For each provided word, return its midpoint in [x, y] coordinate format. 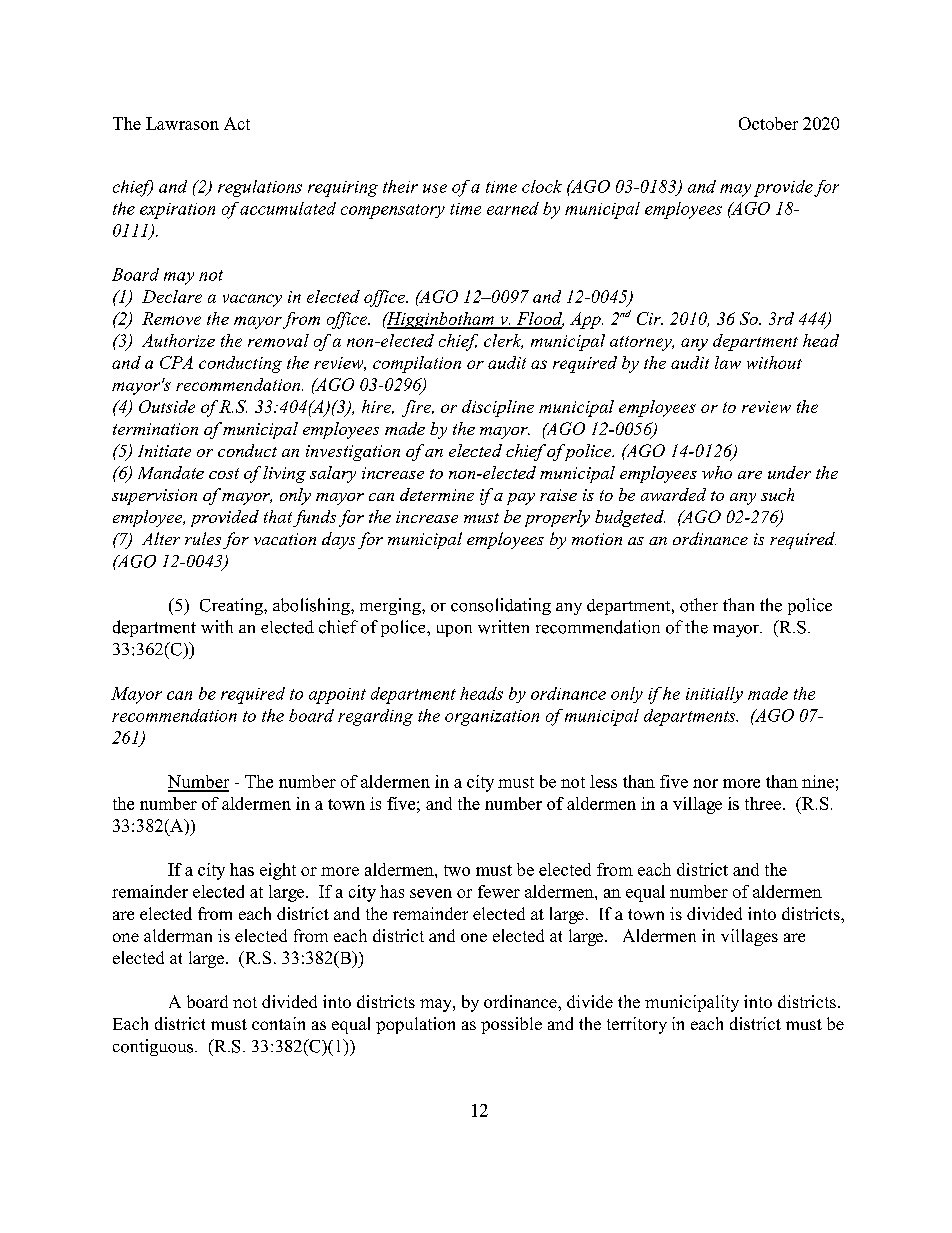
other [699, 605]
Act [237, 123]
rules [203, 538]
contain [278, 1023]
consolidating [501, 606]
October [768, 123]
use [435, 188]
